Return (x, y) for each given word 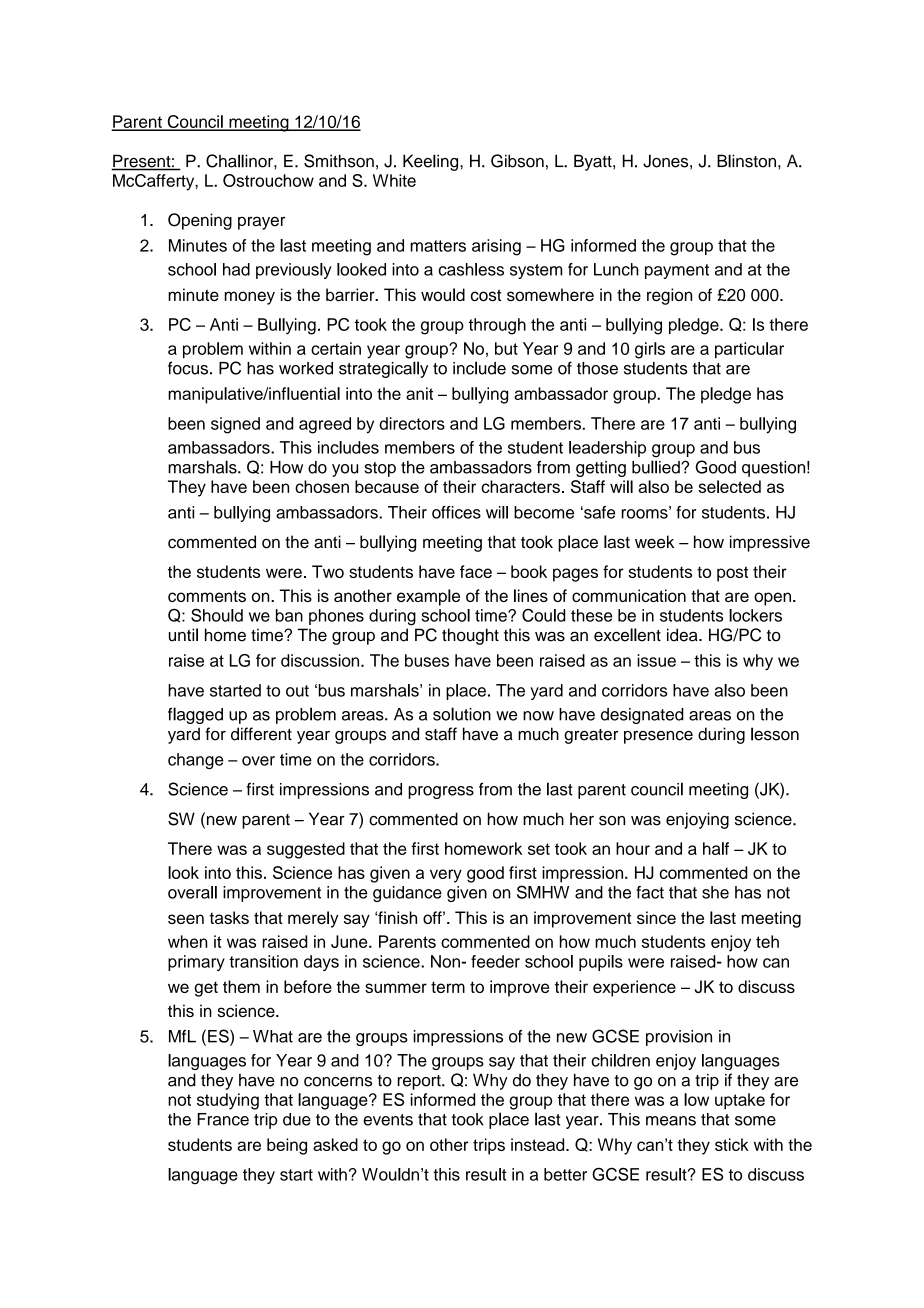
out (297, 691)
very (446, 876)
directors (412, 423)
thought (470, 636)
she (715, 892)
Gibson (517, 161)
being (287, 1146)
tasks (229, 917)
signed (235, 425)
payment (677, 271)
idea (683, 635)
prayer (261, 223)
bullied (657, 467)
